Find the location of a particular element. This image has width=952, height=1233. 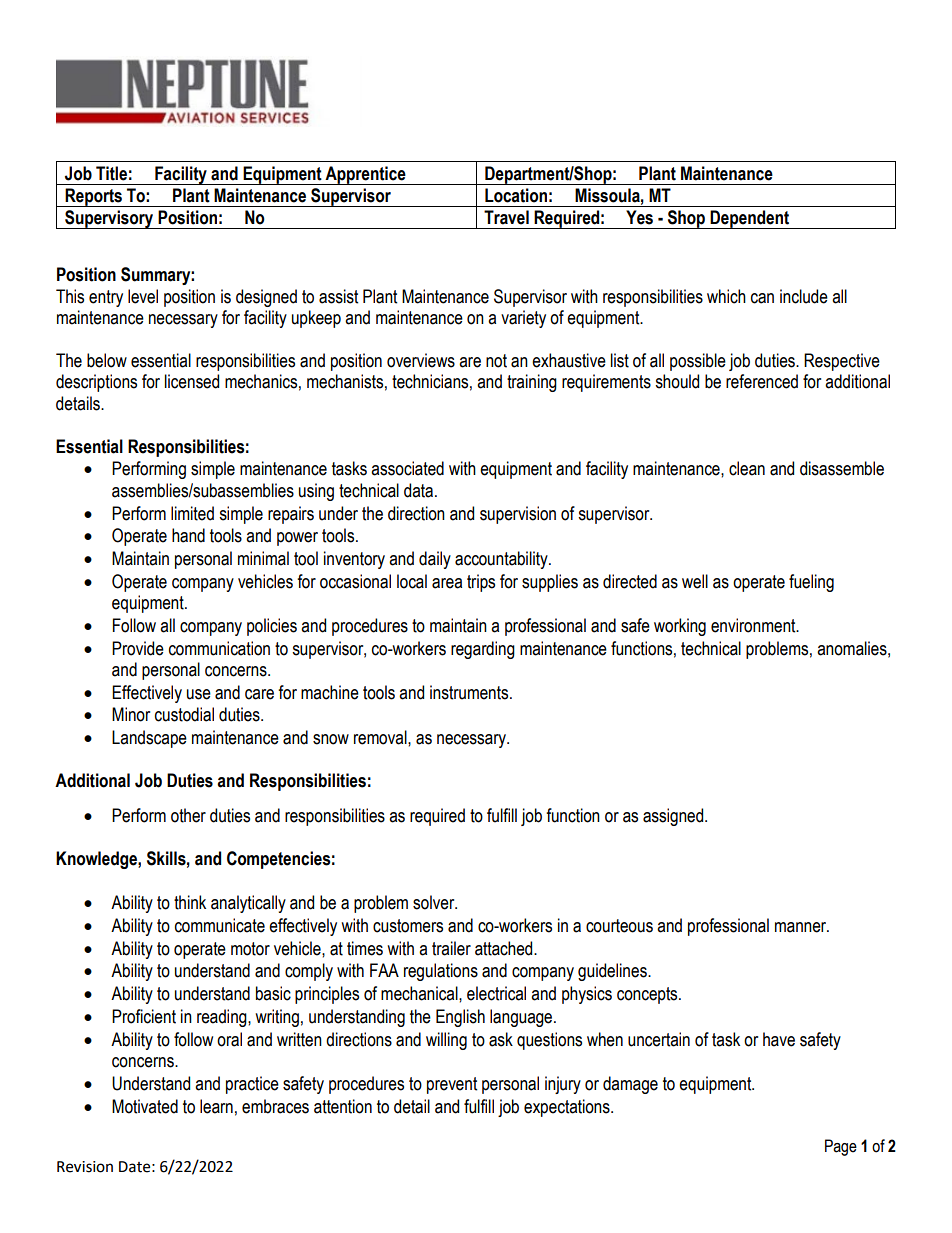

clean is located at coordinates (747, 468).
